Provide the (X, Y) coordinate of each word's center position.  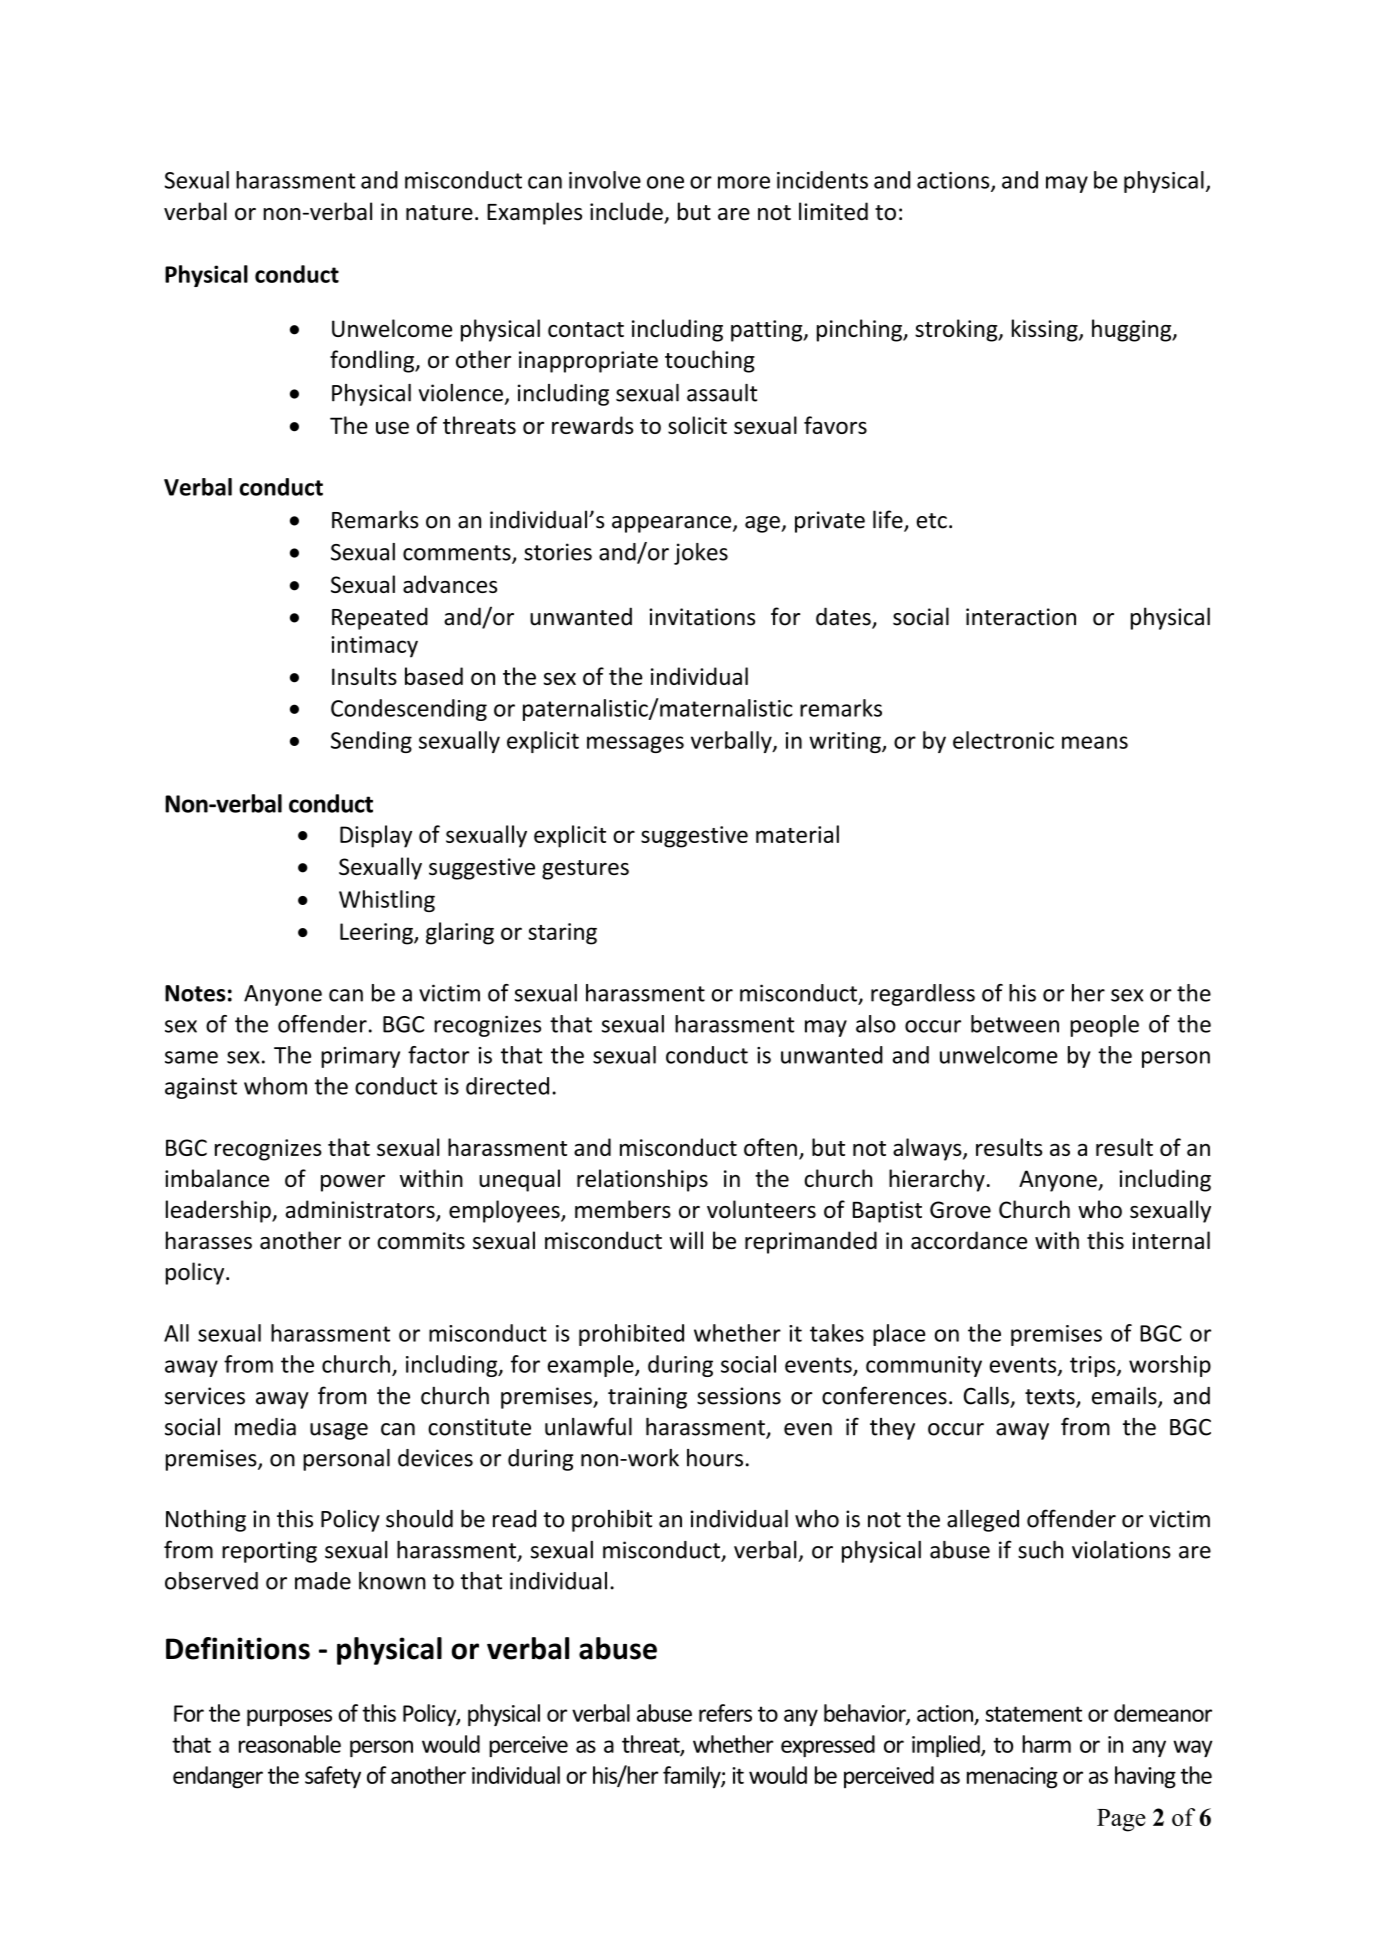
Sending (371, 742)
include (627, 212)
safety (333, 1777)
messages (635, 744)
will (686, 1240)
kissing (1046, 330)
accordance (969, 1240)
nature (439, 213)
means (1095, 742)
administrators (361, 1210)
